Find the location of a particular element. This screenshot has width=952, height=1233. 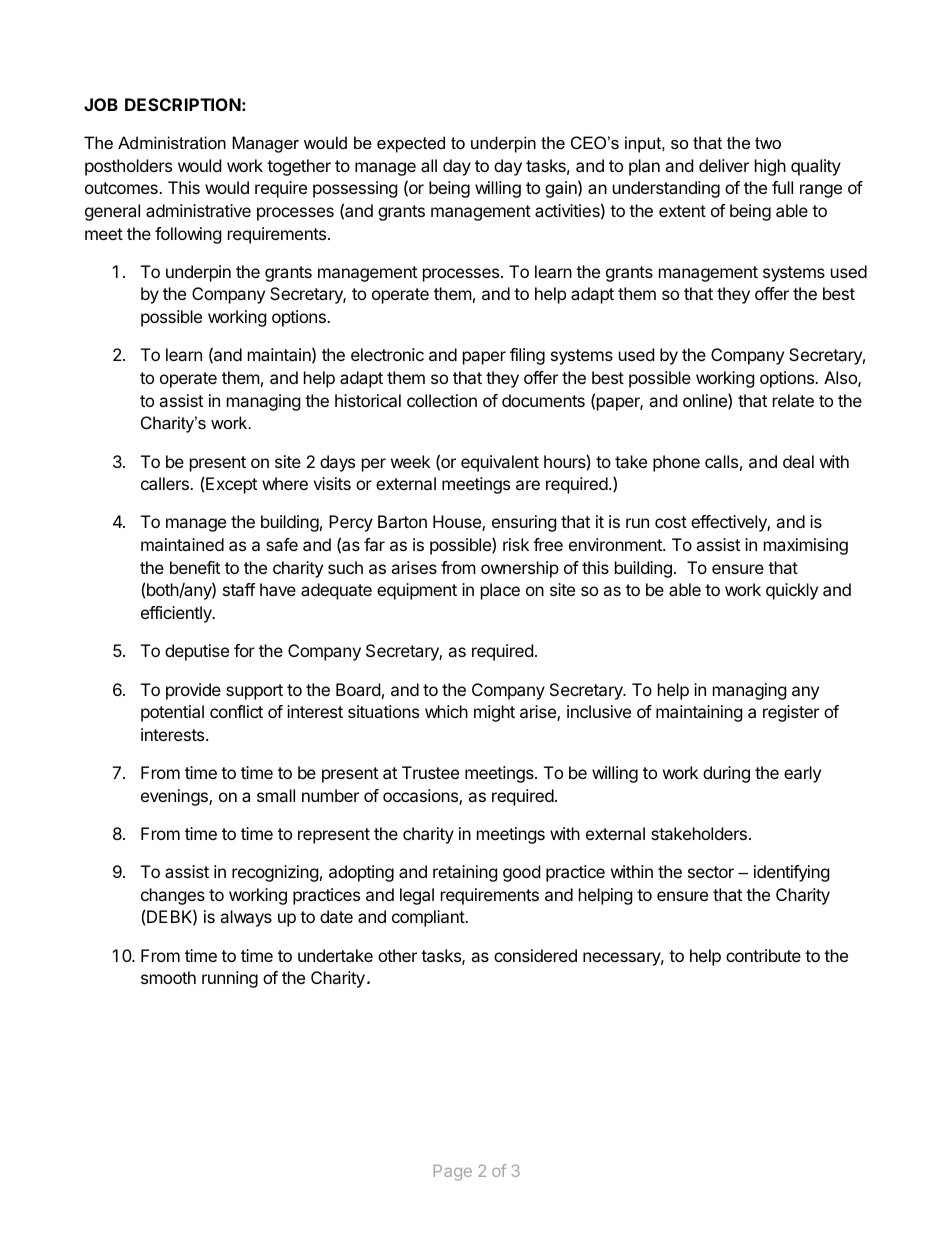

expected is located at coordinates (411, 144).
